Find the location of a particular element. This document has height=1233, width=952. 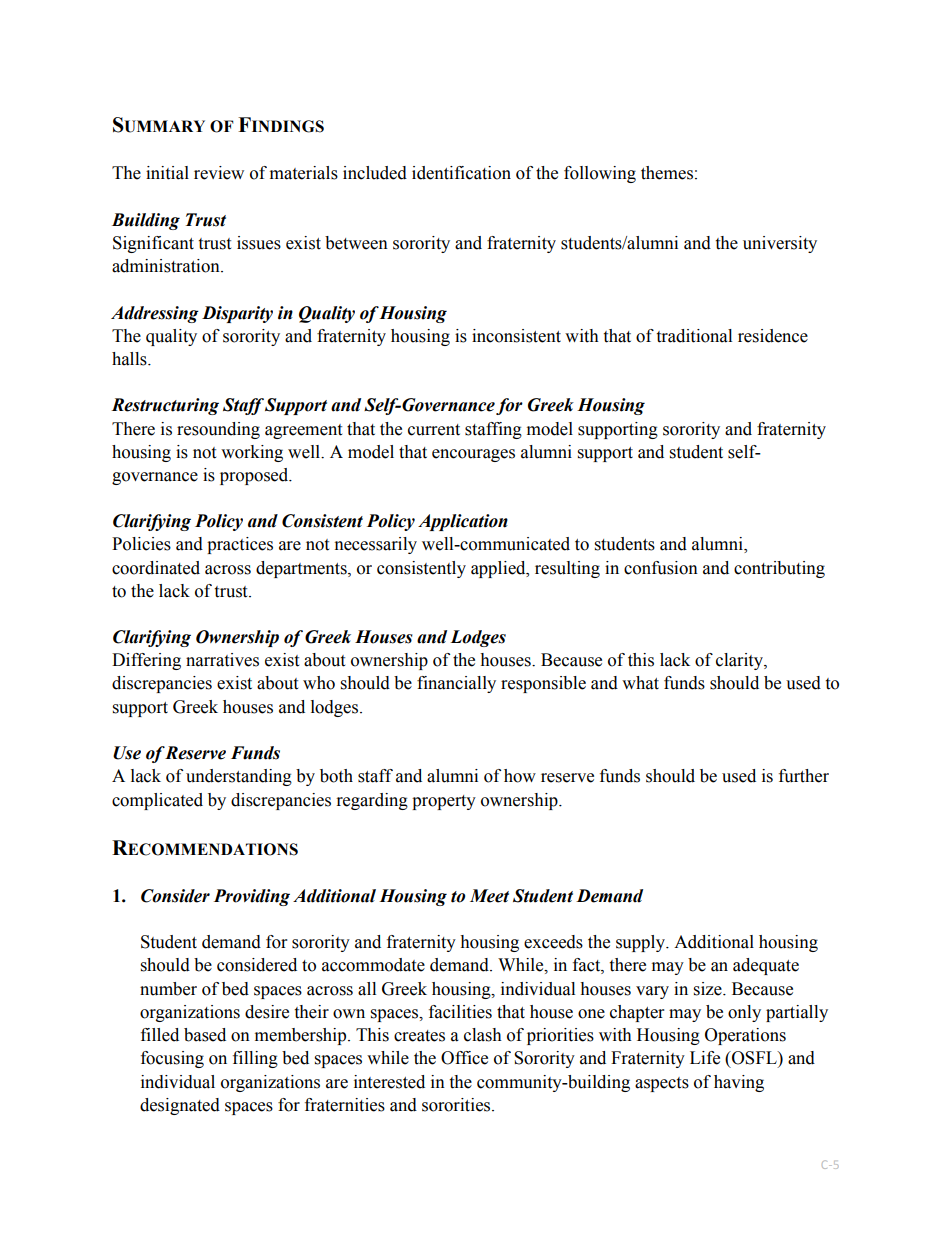

identification is located at coordinates (461, 173).
